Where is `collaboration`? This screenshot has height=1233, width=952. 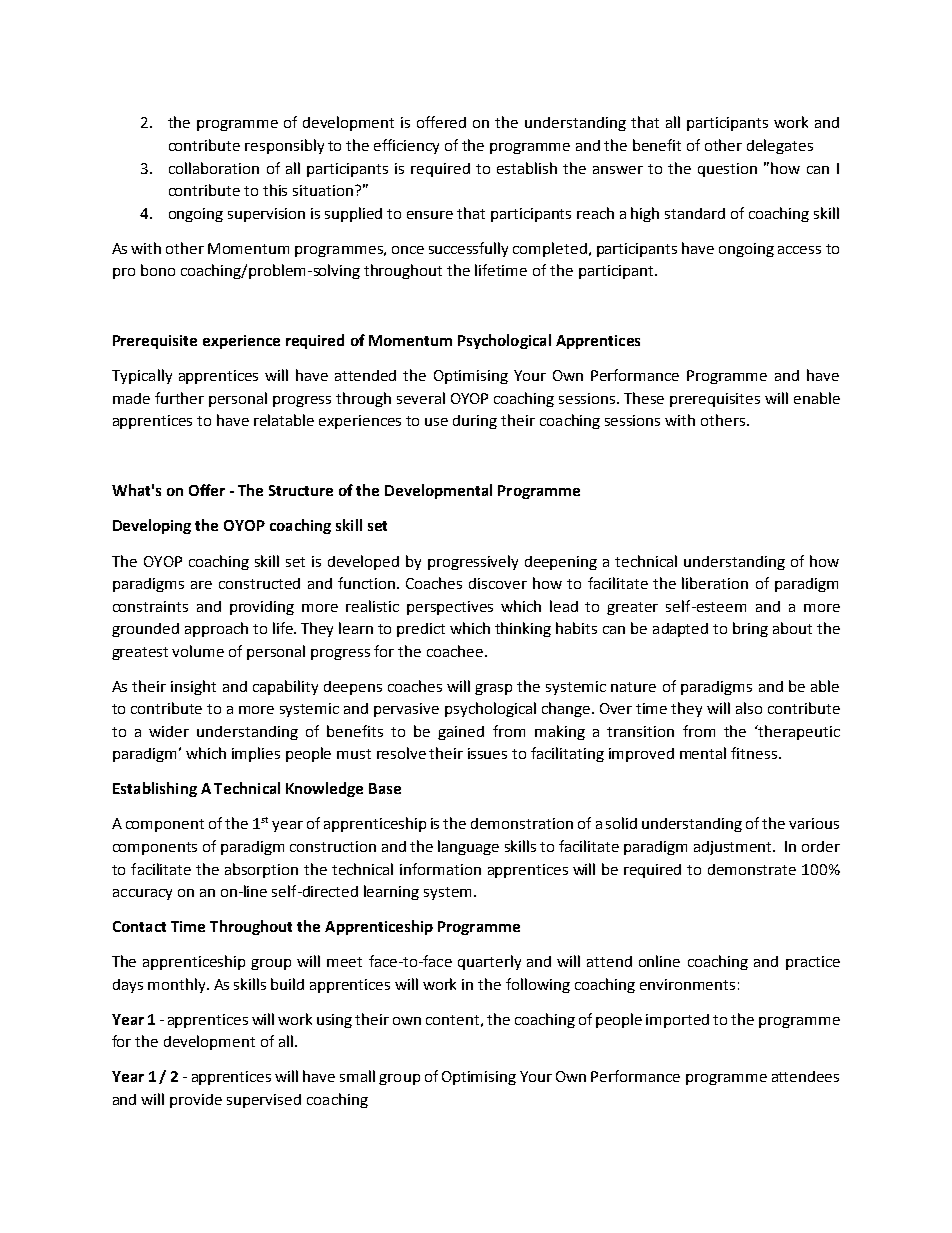
collaboration is located at coordinates (214, 168).
